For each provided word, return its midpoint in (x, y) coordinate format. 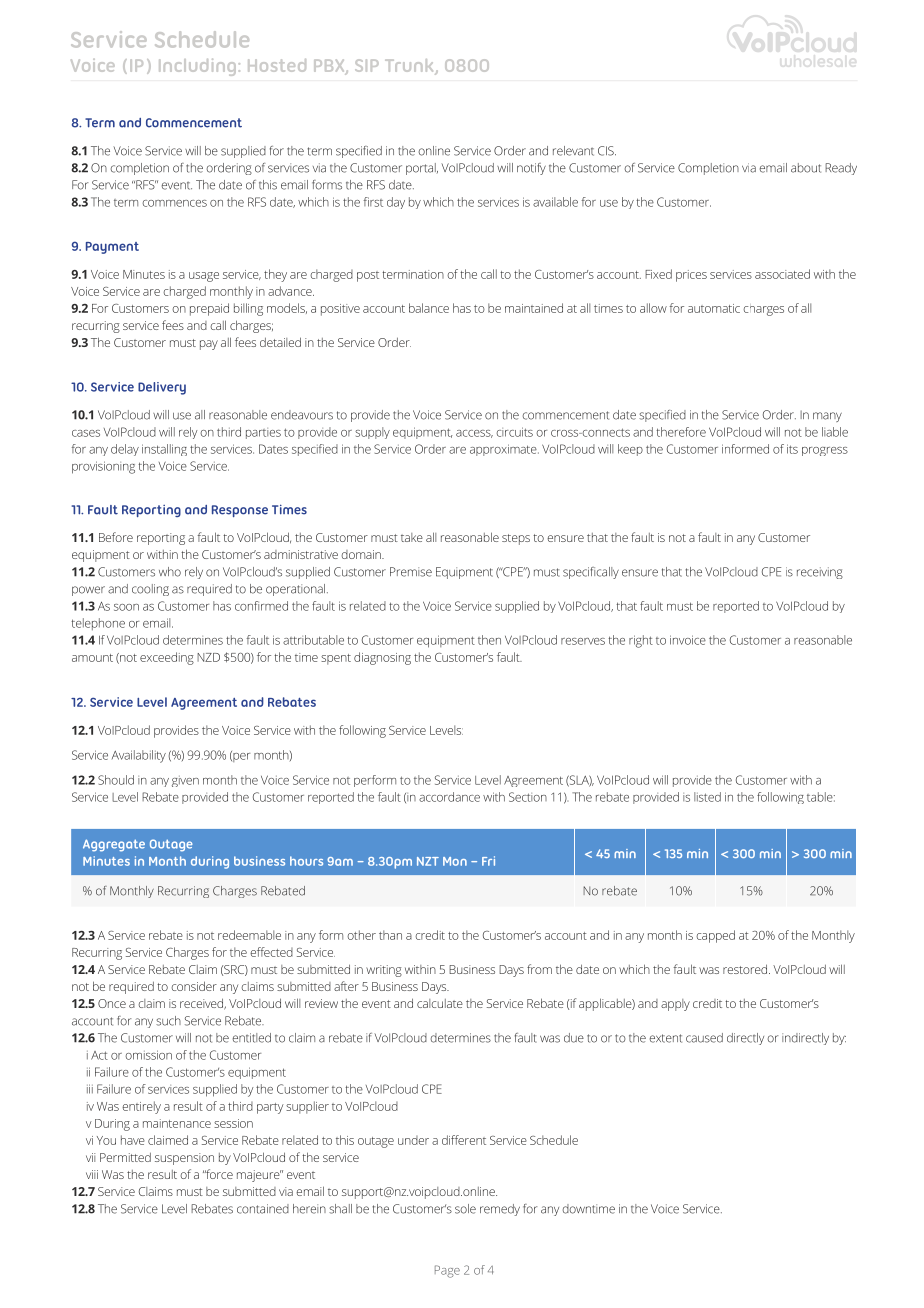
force (219, 1174)
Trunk (410, 67)
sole (465, 1209)
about (806, 168)
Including (197, 67)
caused (704, 1038)
